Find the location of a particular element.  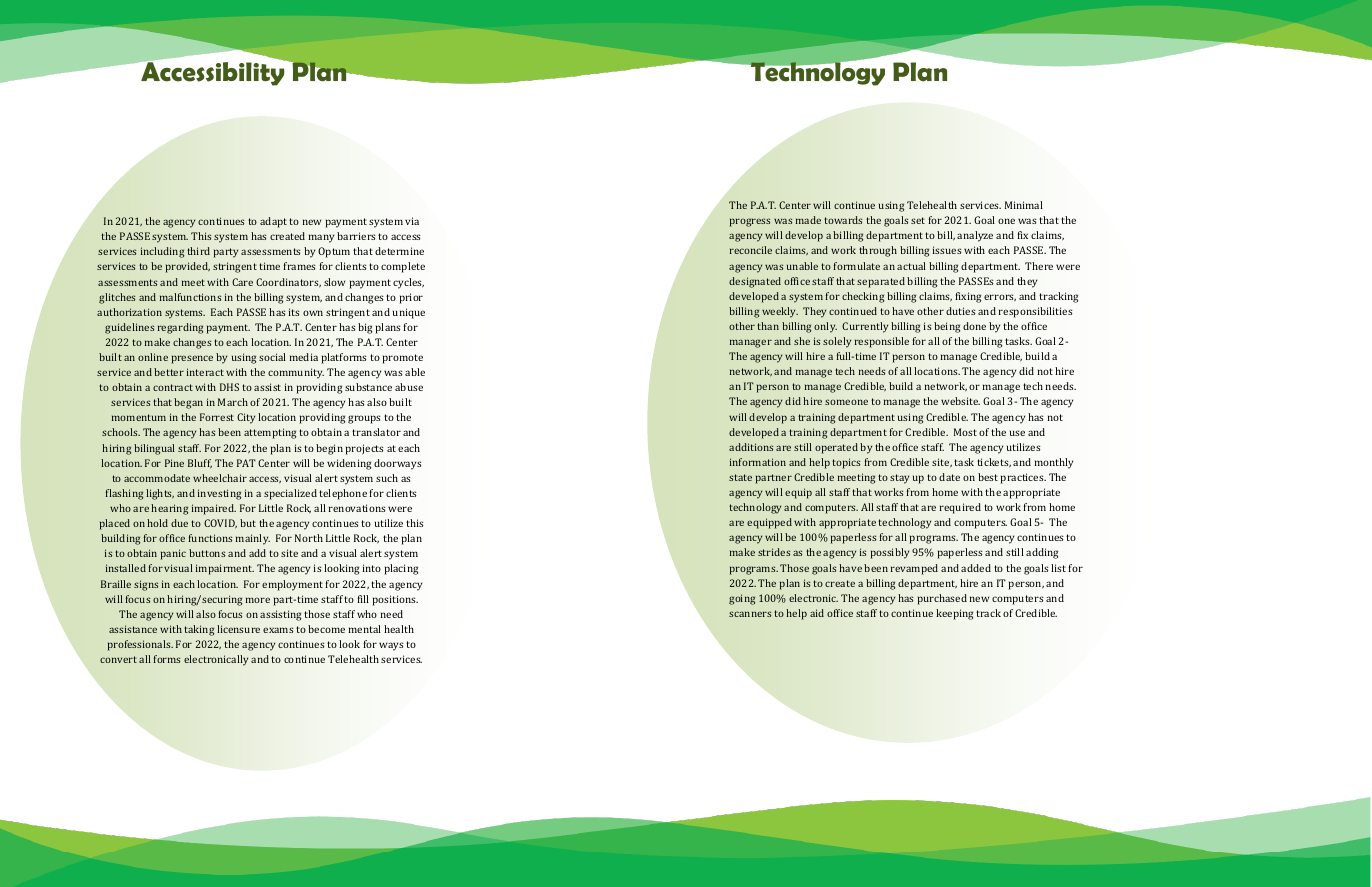

strides is located at coordinates (774, 552).
